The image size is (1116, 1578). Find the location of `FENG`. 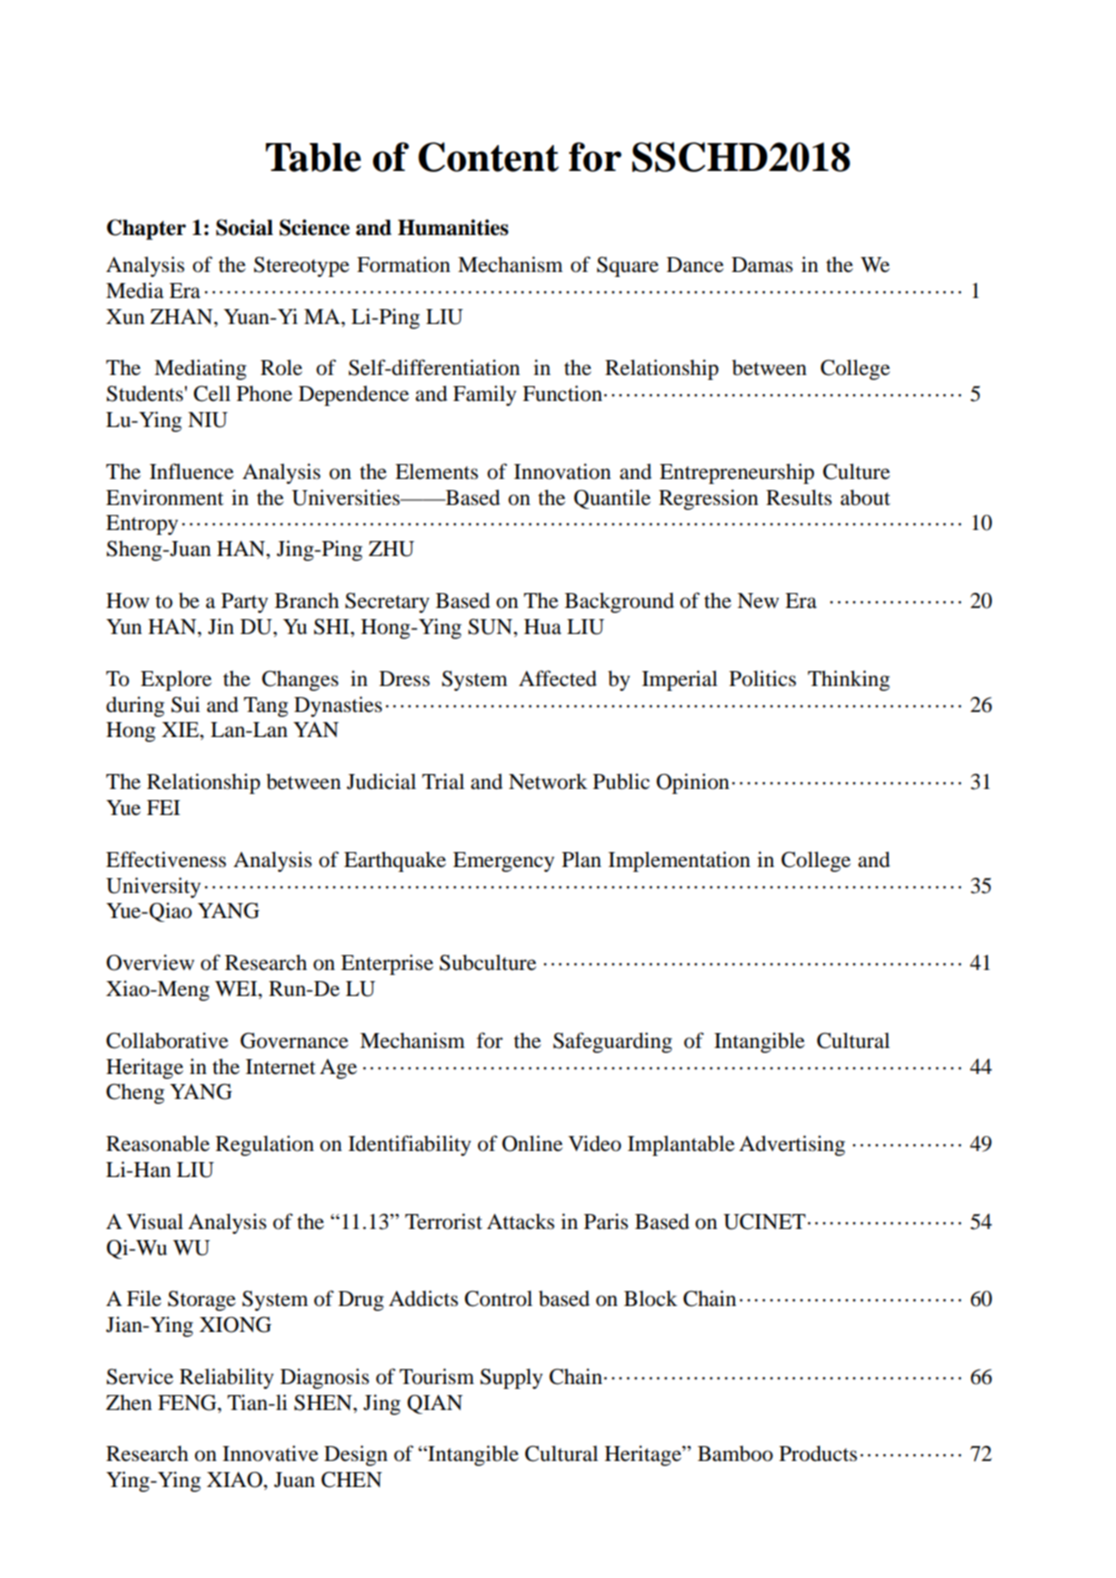

FENG is located at coordinates (188, 1403).
